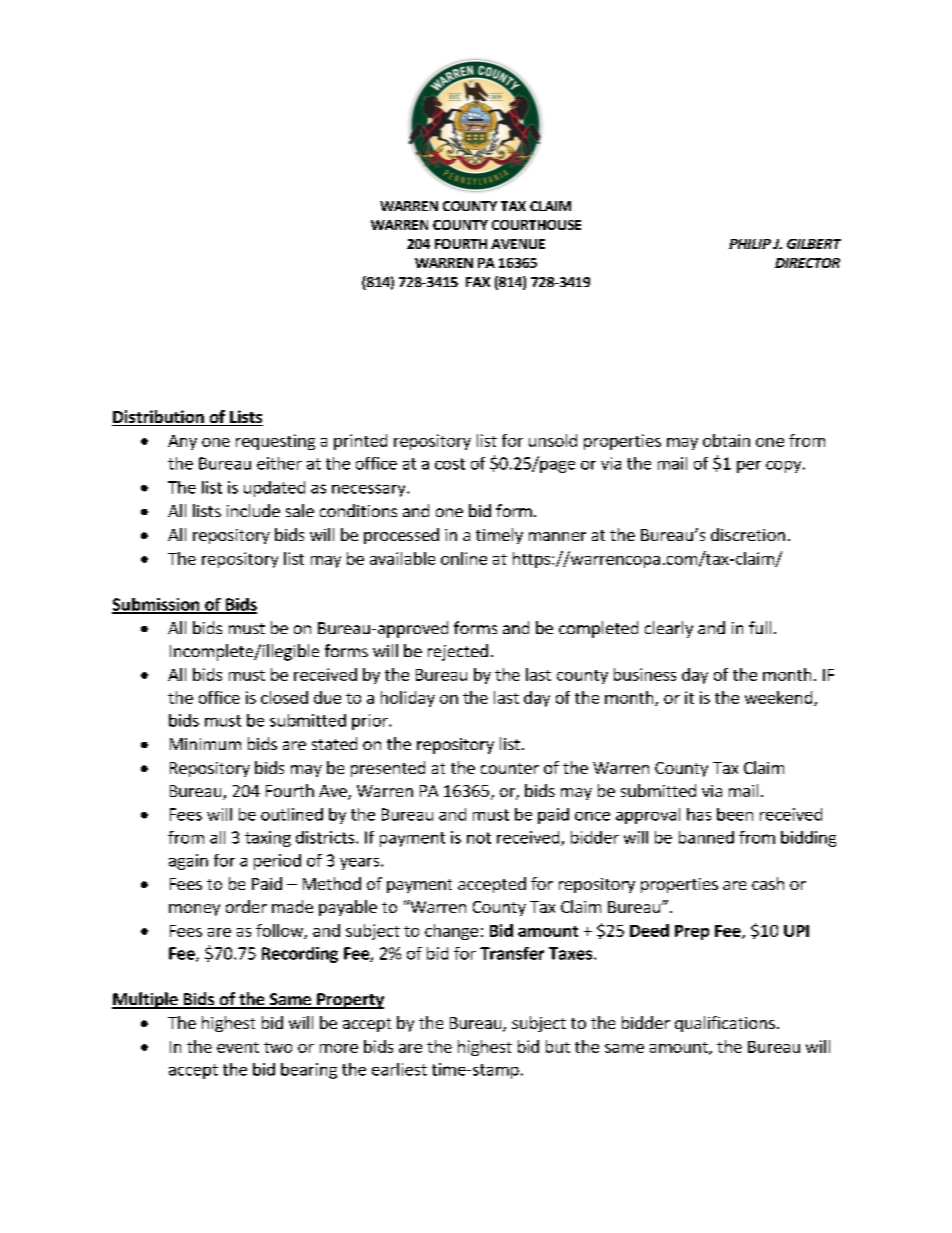 The image size is (952, 1233). Describe the element at coordinates (750, 244) in the document. I see `PHILIP` at that location.
